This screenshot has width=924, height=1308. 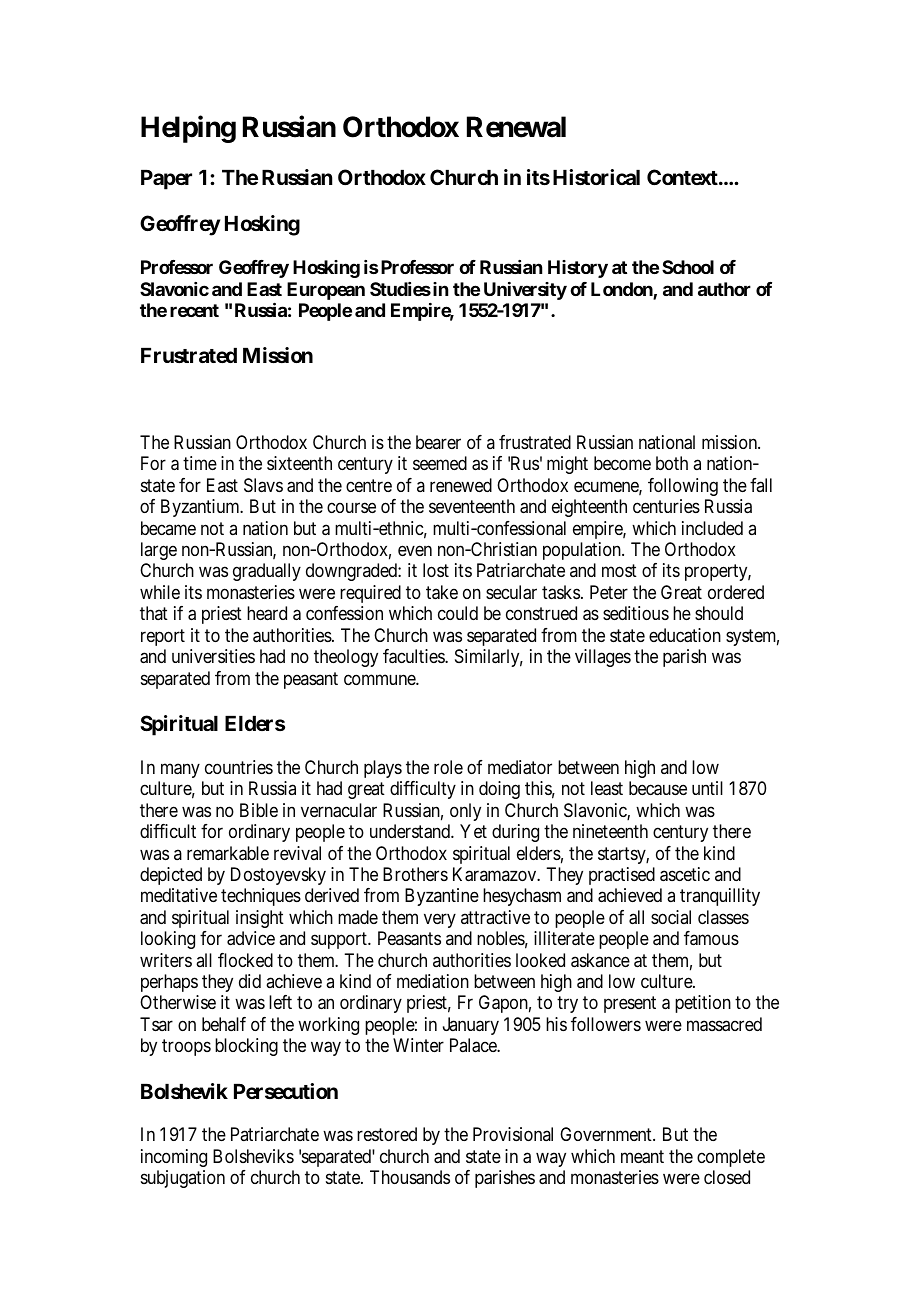 I want to click on Provisional, so click(x=513, y=1134).
